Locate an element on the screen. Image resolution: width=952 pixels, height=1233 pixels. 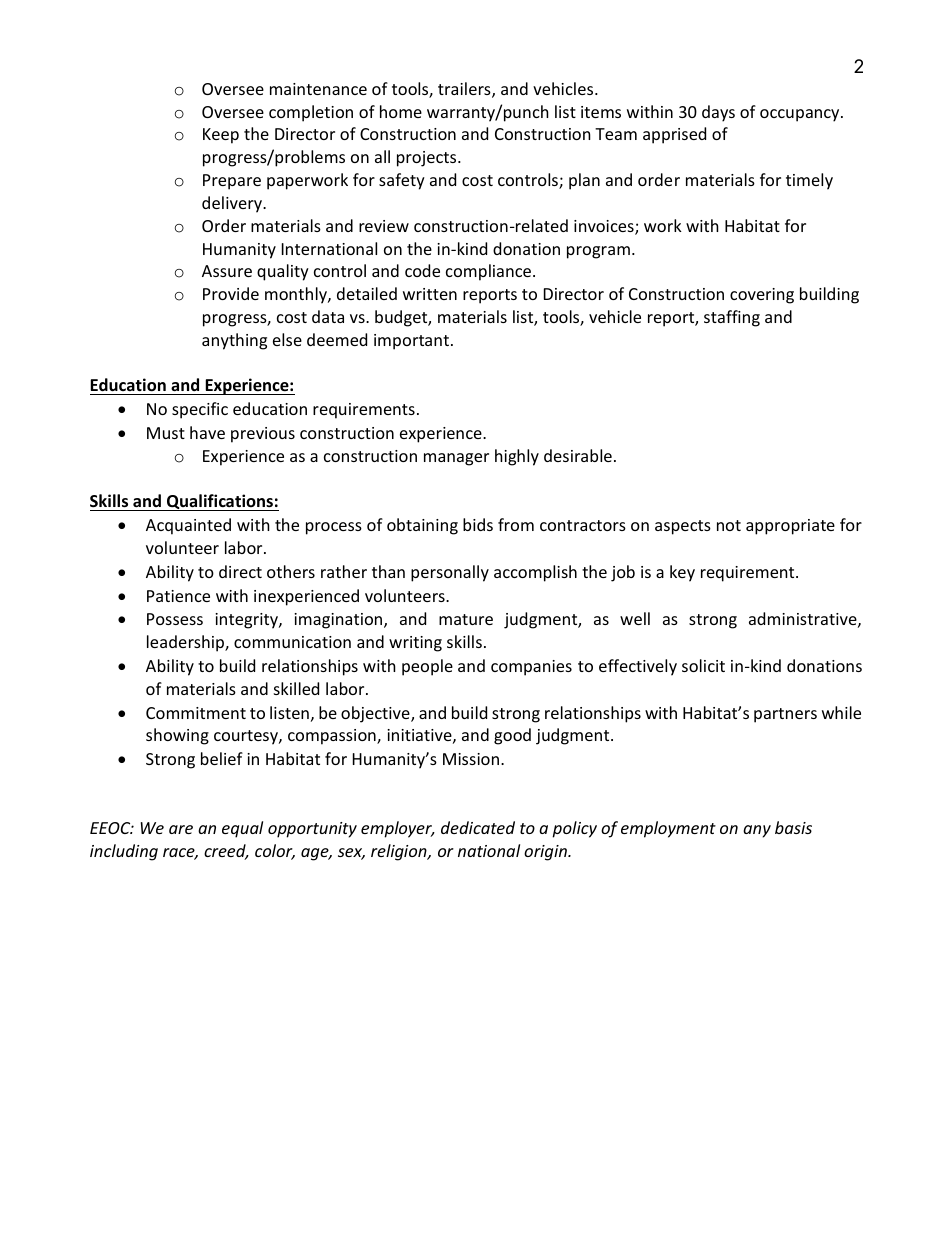
Qualifications is located at coordinates (220, 502).
